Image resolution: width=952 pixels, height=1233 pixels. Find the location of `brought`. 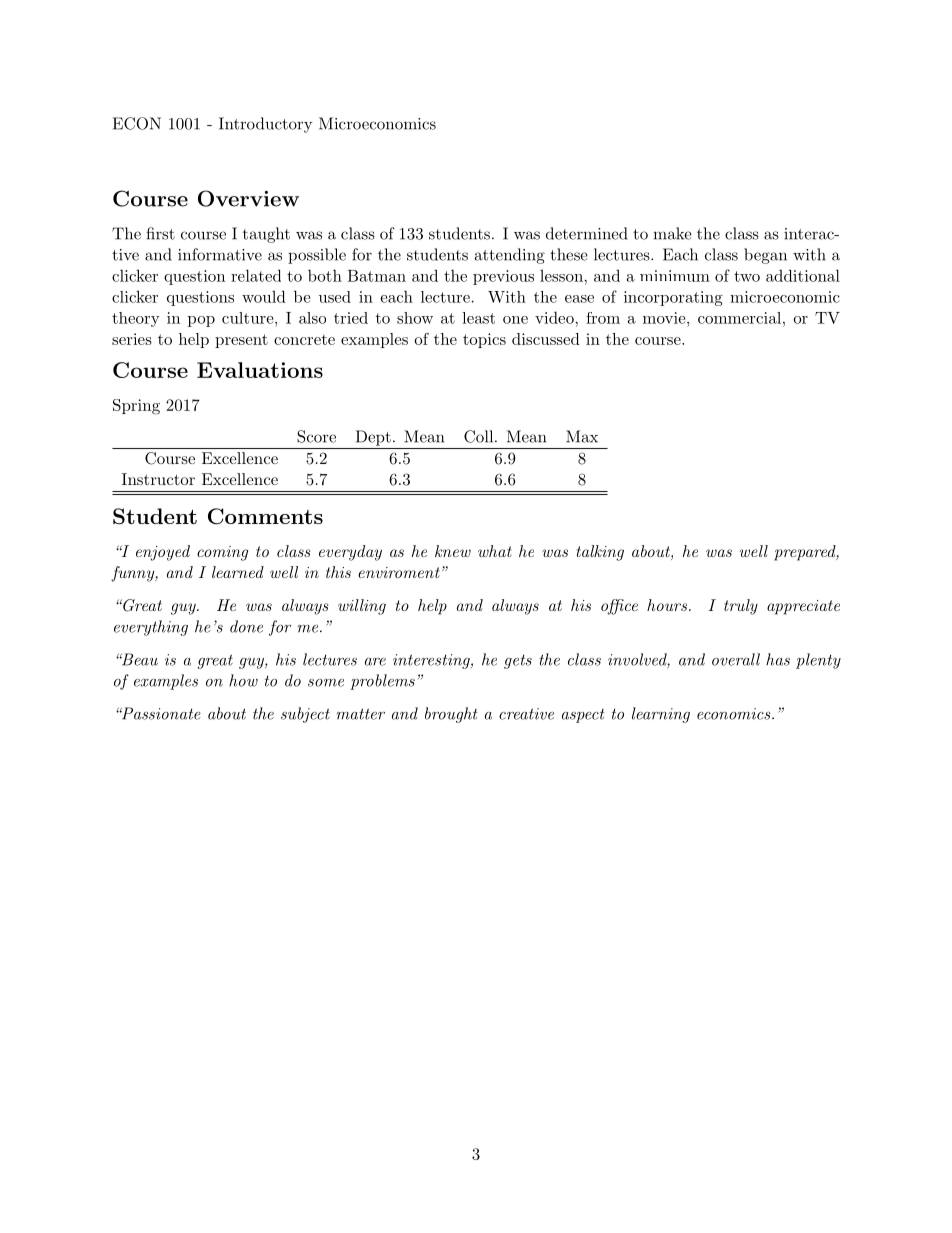

brought is located at coordinates (451, 715).
